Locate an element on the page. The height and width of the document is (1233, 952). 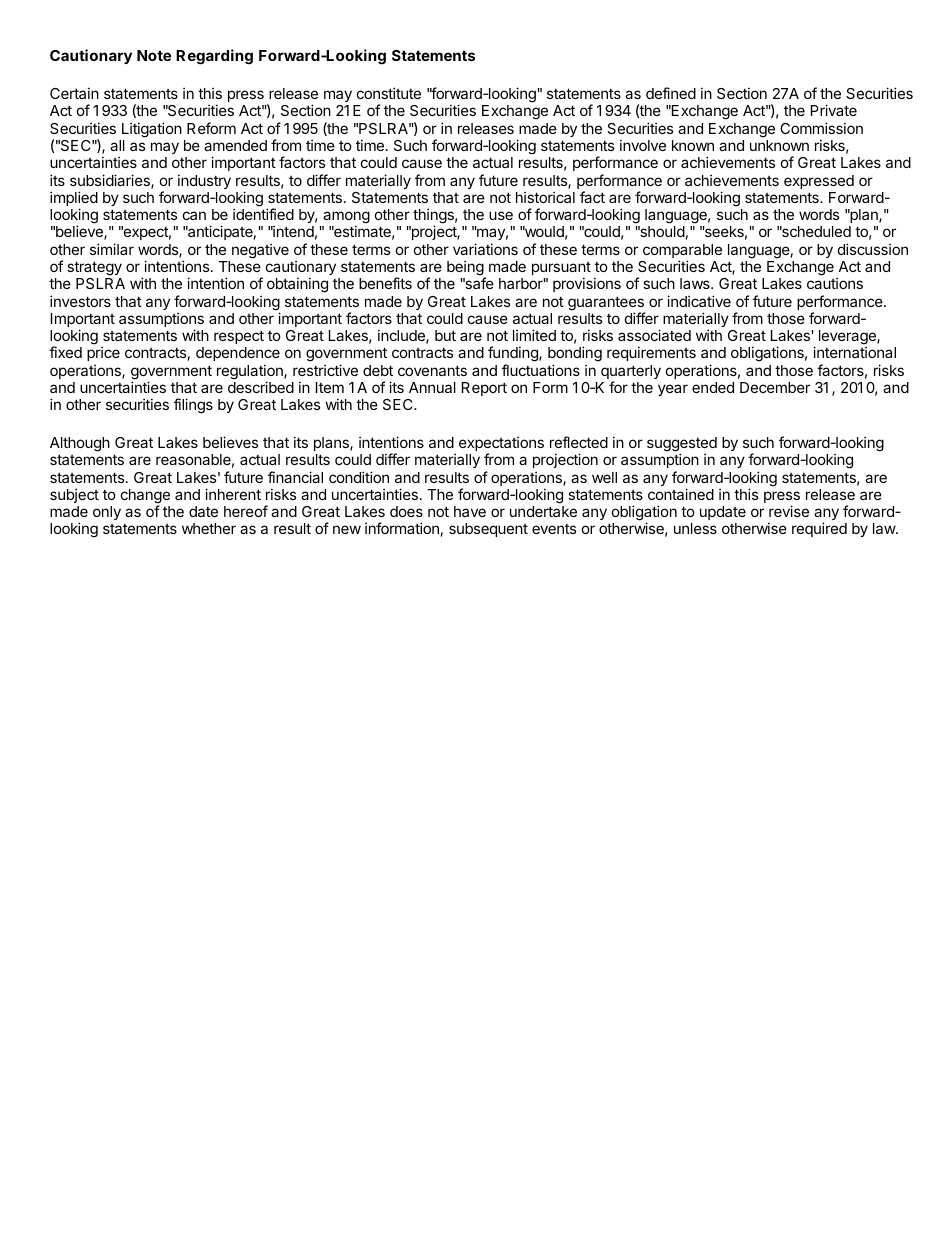
have is located at coordinates (470, 511).
